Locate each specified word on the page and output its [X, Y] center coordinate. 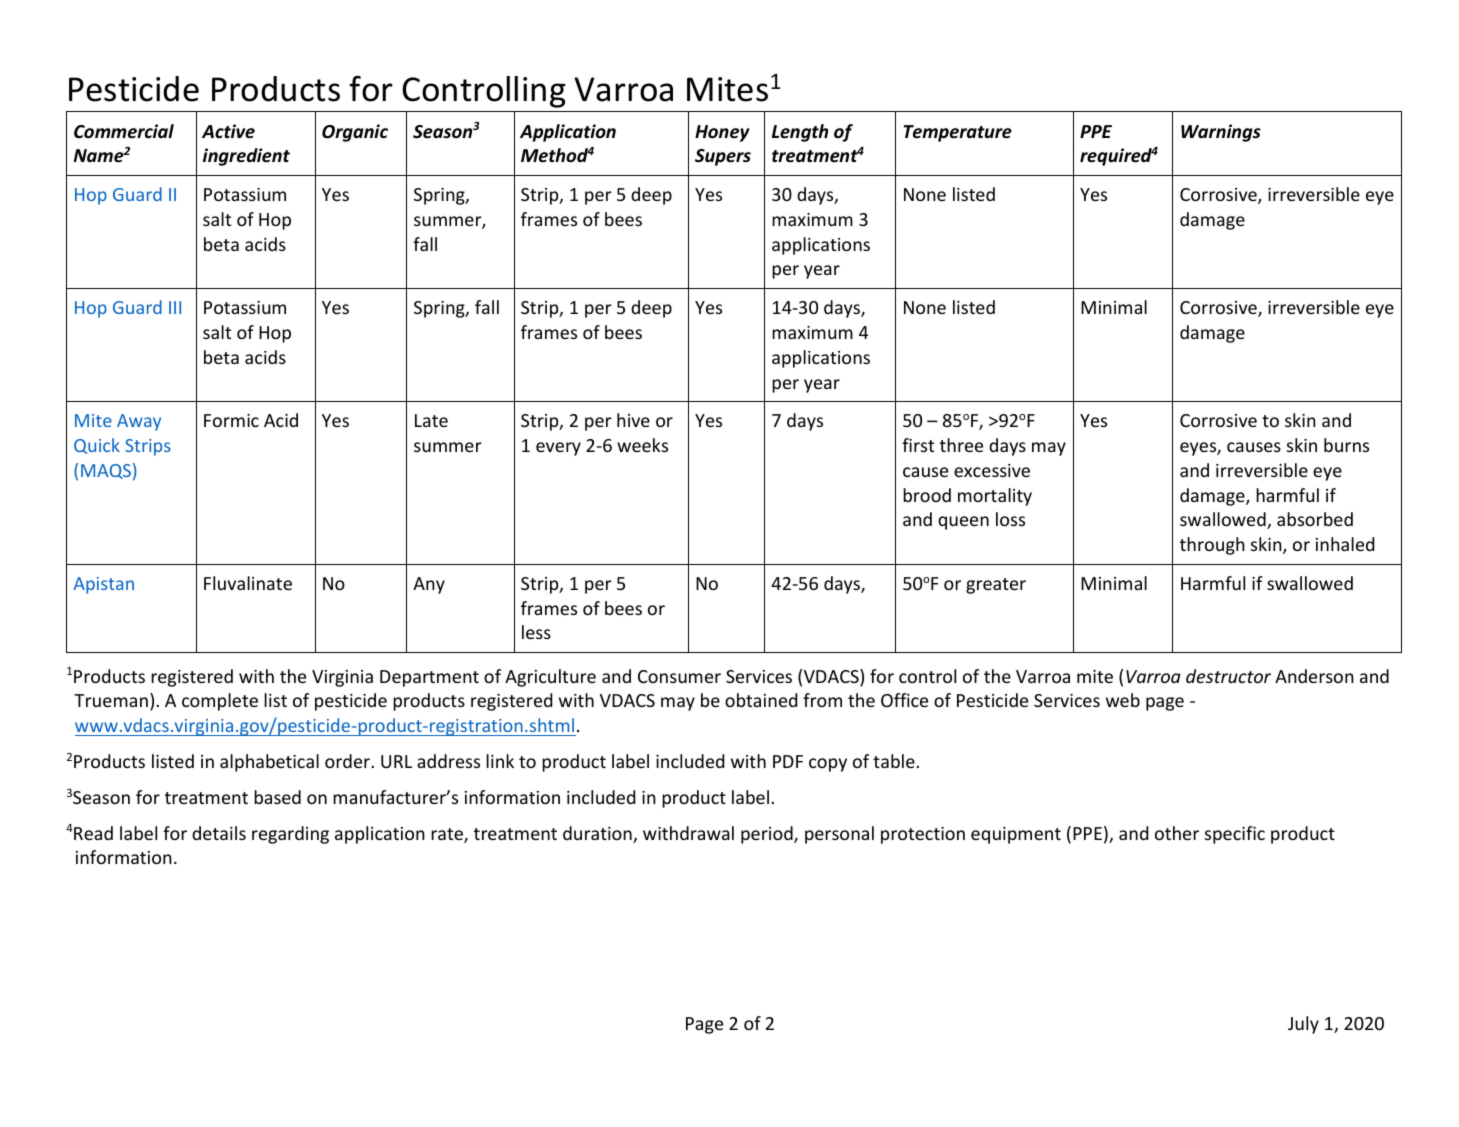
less [536, 632]
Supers [723, 157]
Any [429, 585]
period [768, 835]
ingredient [246, 157]
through [1212, 546]
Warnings [1221, 133]
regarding [290, 835]
